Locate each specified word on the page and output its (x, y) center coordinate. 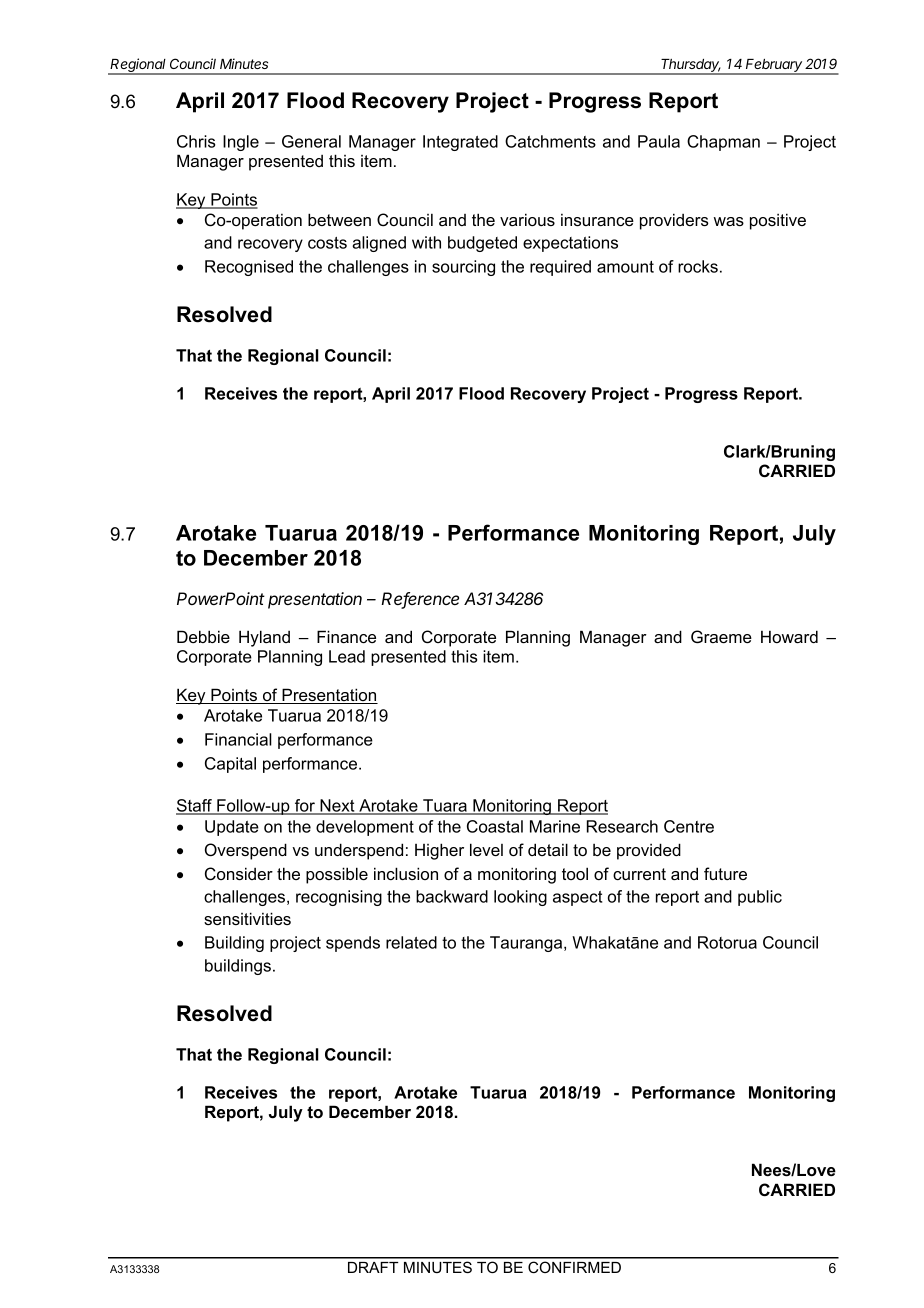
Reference (420, 600)
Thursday (691, 67)
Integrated (460, 143)
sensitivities (247, 918)
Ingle (241, 143)
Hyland (264, 638)
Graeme (721, 637)
